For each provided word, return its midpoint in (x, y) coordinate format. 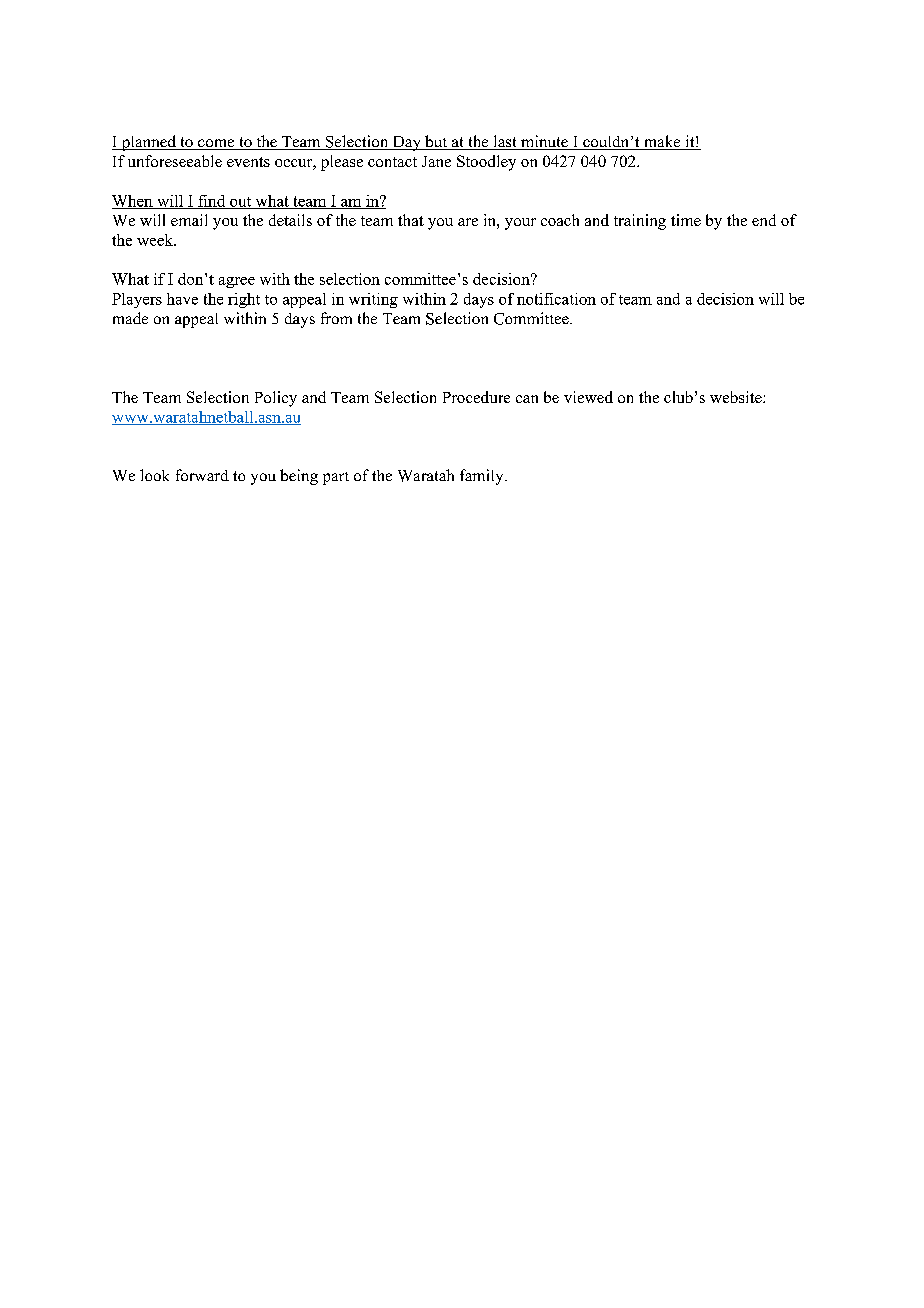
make (662, 142)
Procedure (476, 397)
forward (202, 475)
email (189, 220)
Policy (276, 399)
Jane (436, 161)
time (686, 220)
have (182, 299)
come (216, 144)
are (468, 222)
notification (556, 299)
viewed (588, 397)
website (737, 397)
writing (373, 300)
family (483, 477)
